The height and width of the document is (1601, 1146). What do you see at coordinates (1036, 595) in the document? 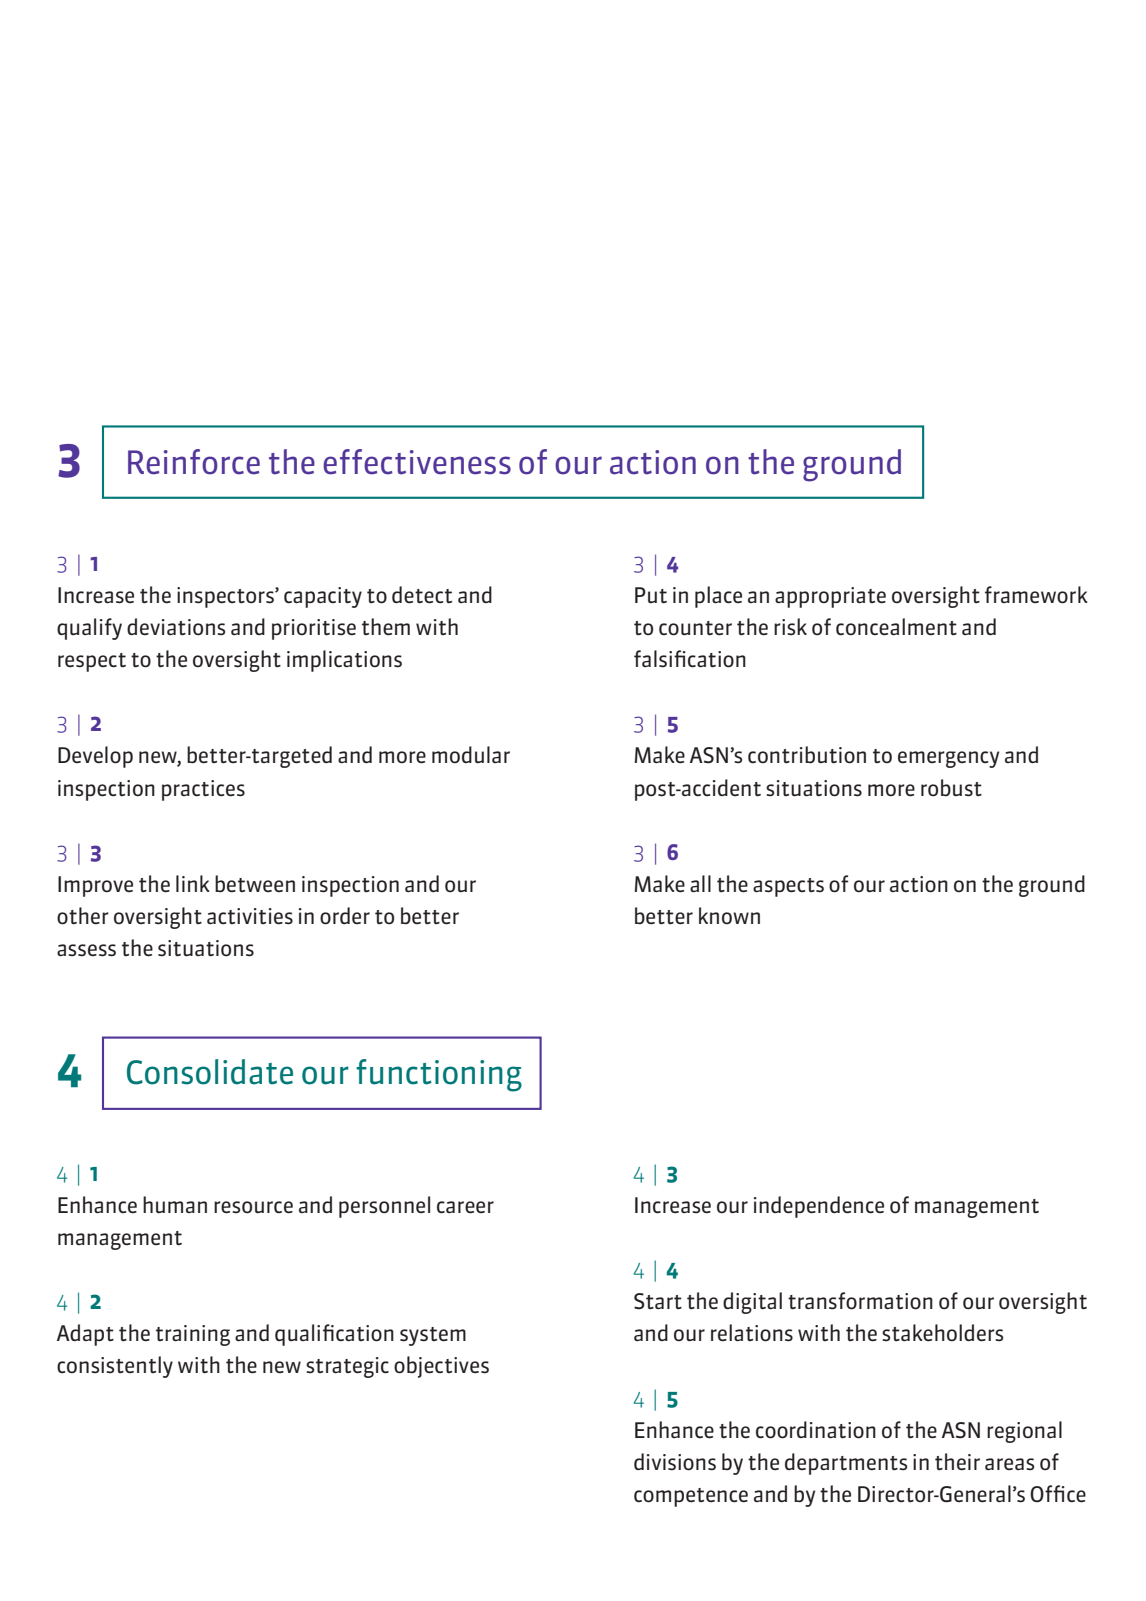
I see `framework` at bounding box center [1036, 595].
